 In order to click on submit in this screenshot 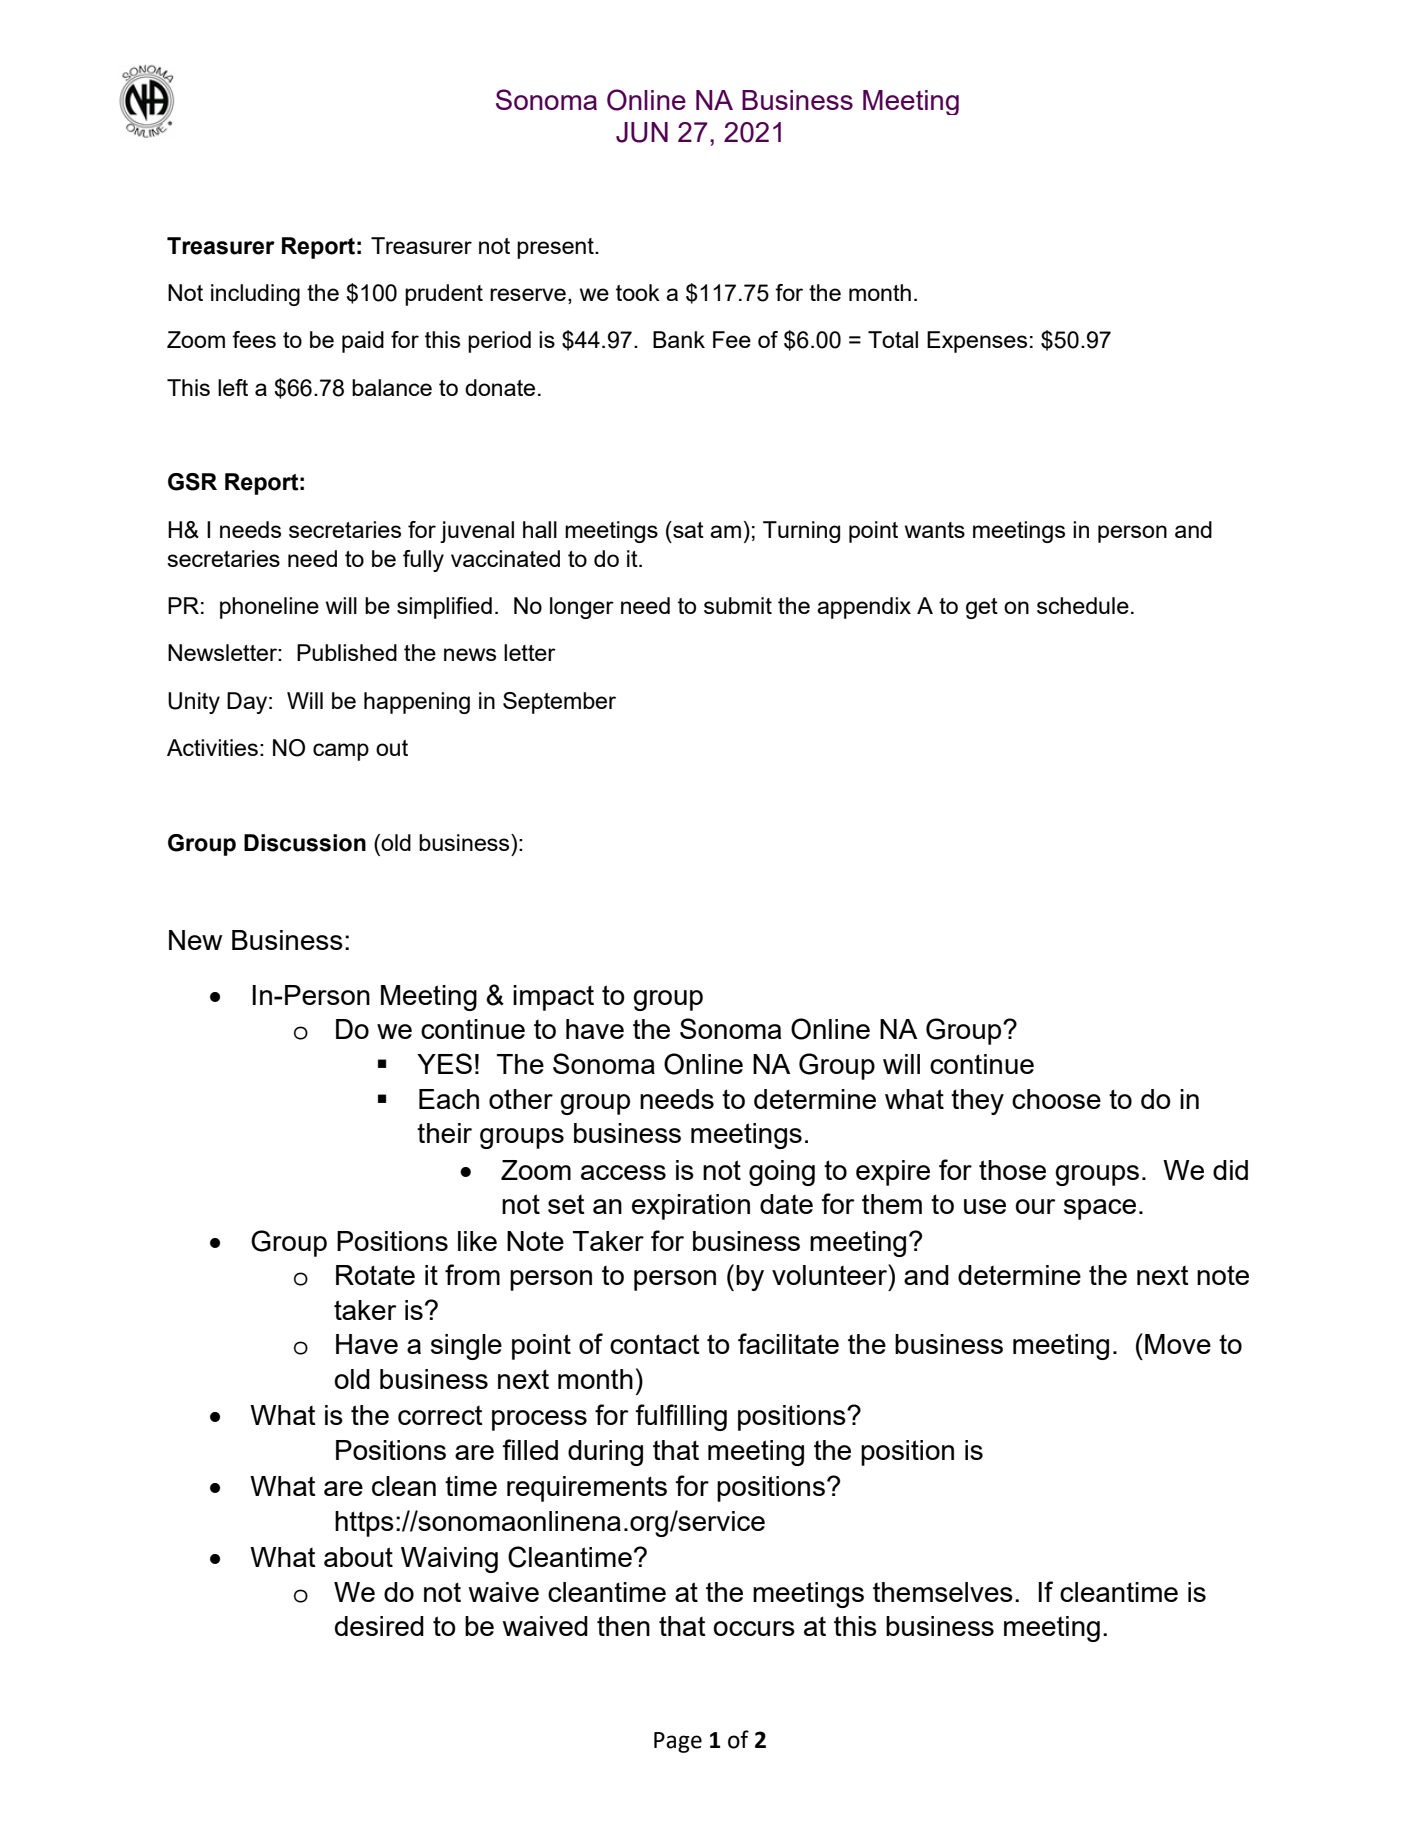, I will do `click(738, 605)`.
